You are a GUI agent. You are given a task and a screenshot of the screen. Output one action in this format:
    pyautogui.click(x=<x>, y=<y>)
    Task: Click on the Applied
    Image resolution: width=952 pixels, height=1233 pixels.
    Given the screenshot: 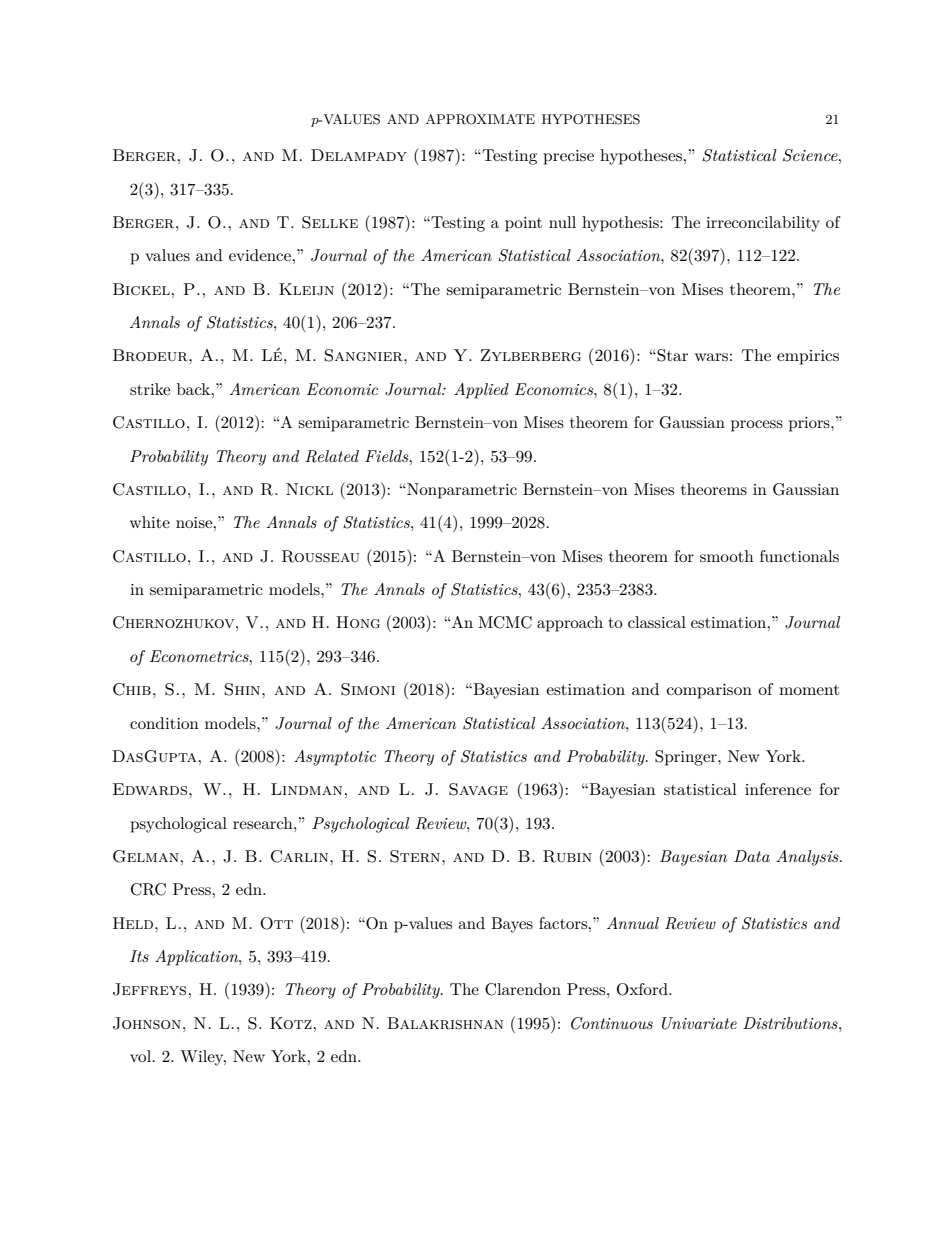 What is the action you would take?
    pyautogui.click(x=481, y=391)
